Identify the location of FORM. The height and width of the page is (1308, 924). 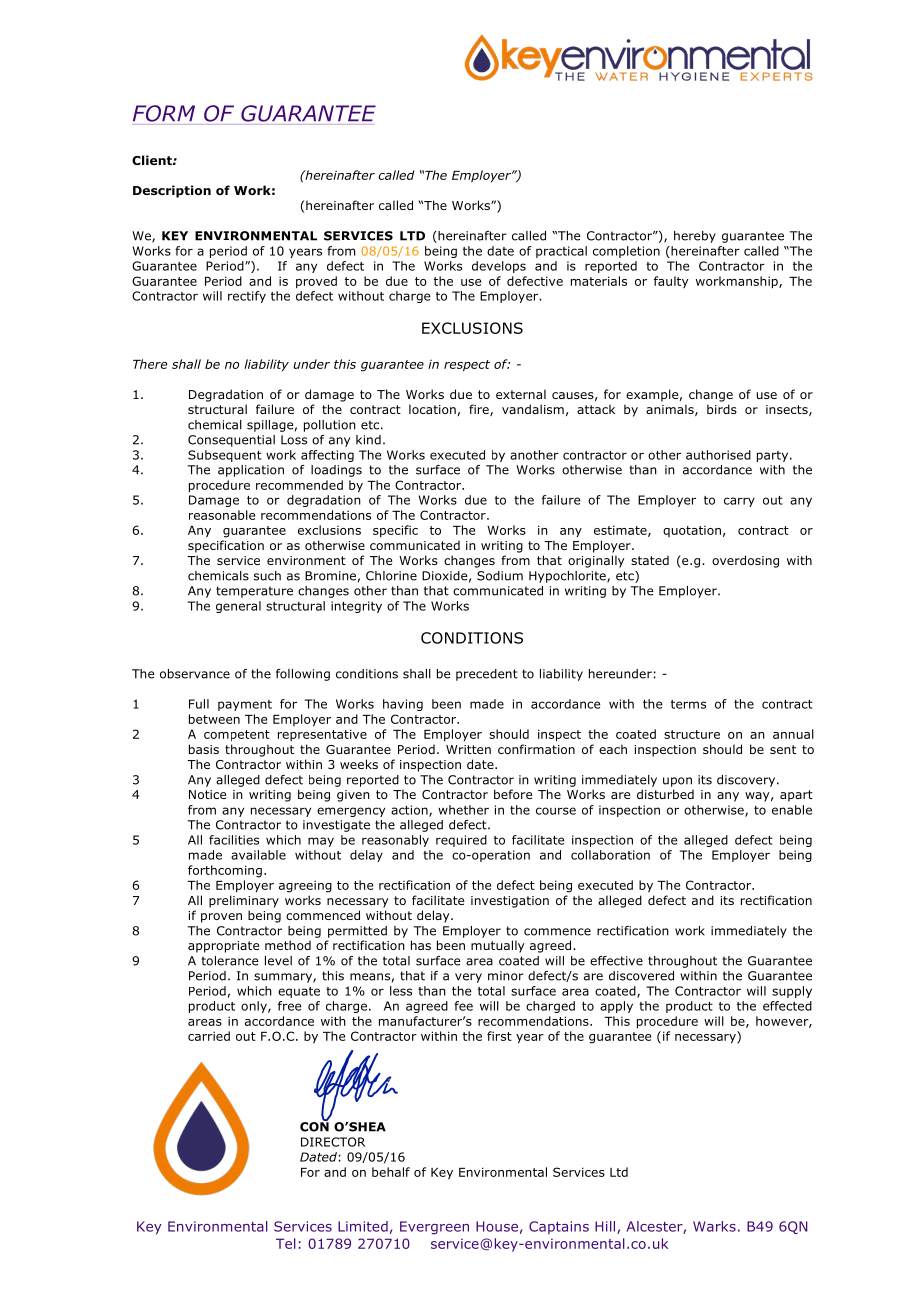
(164, 113).
